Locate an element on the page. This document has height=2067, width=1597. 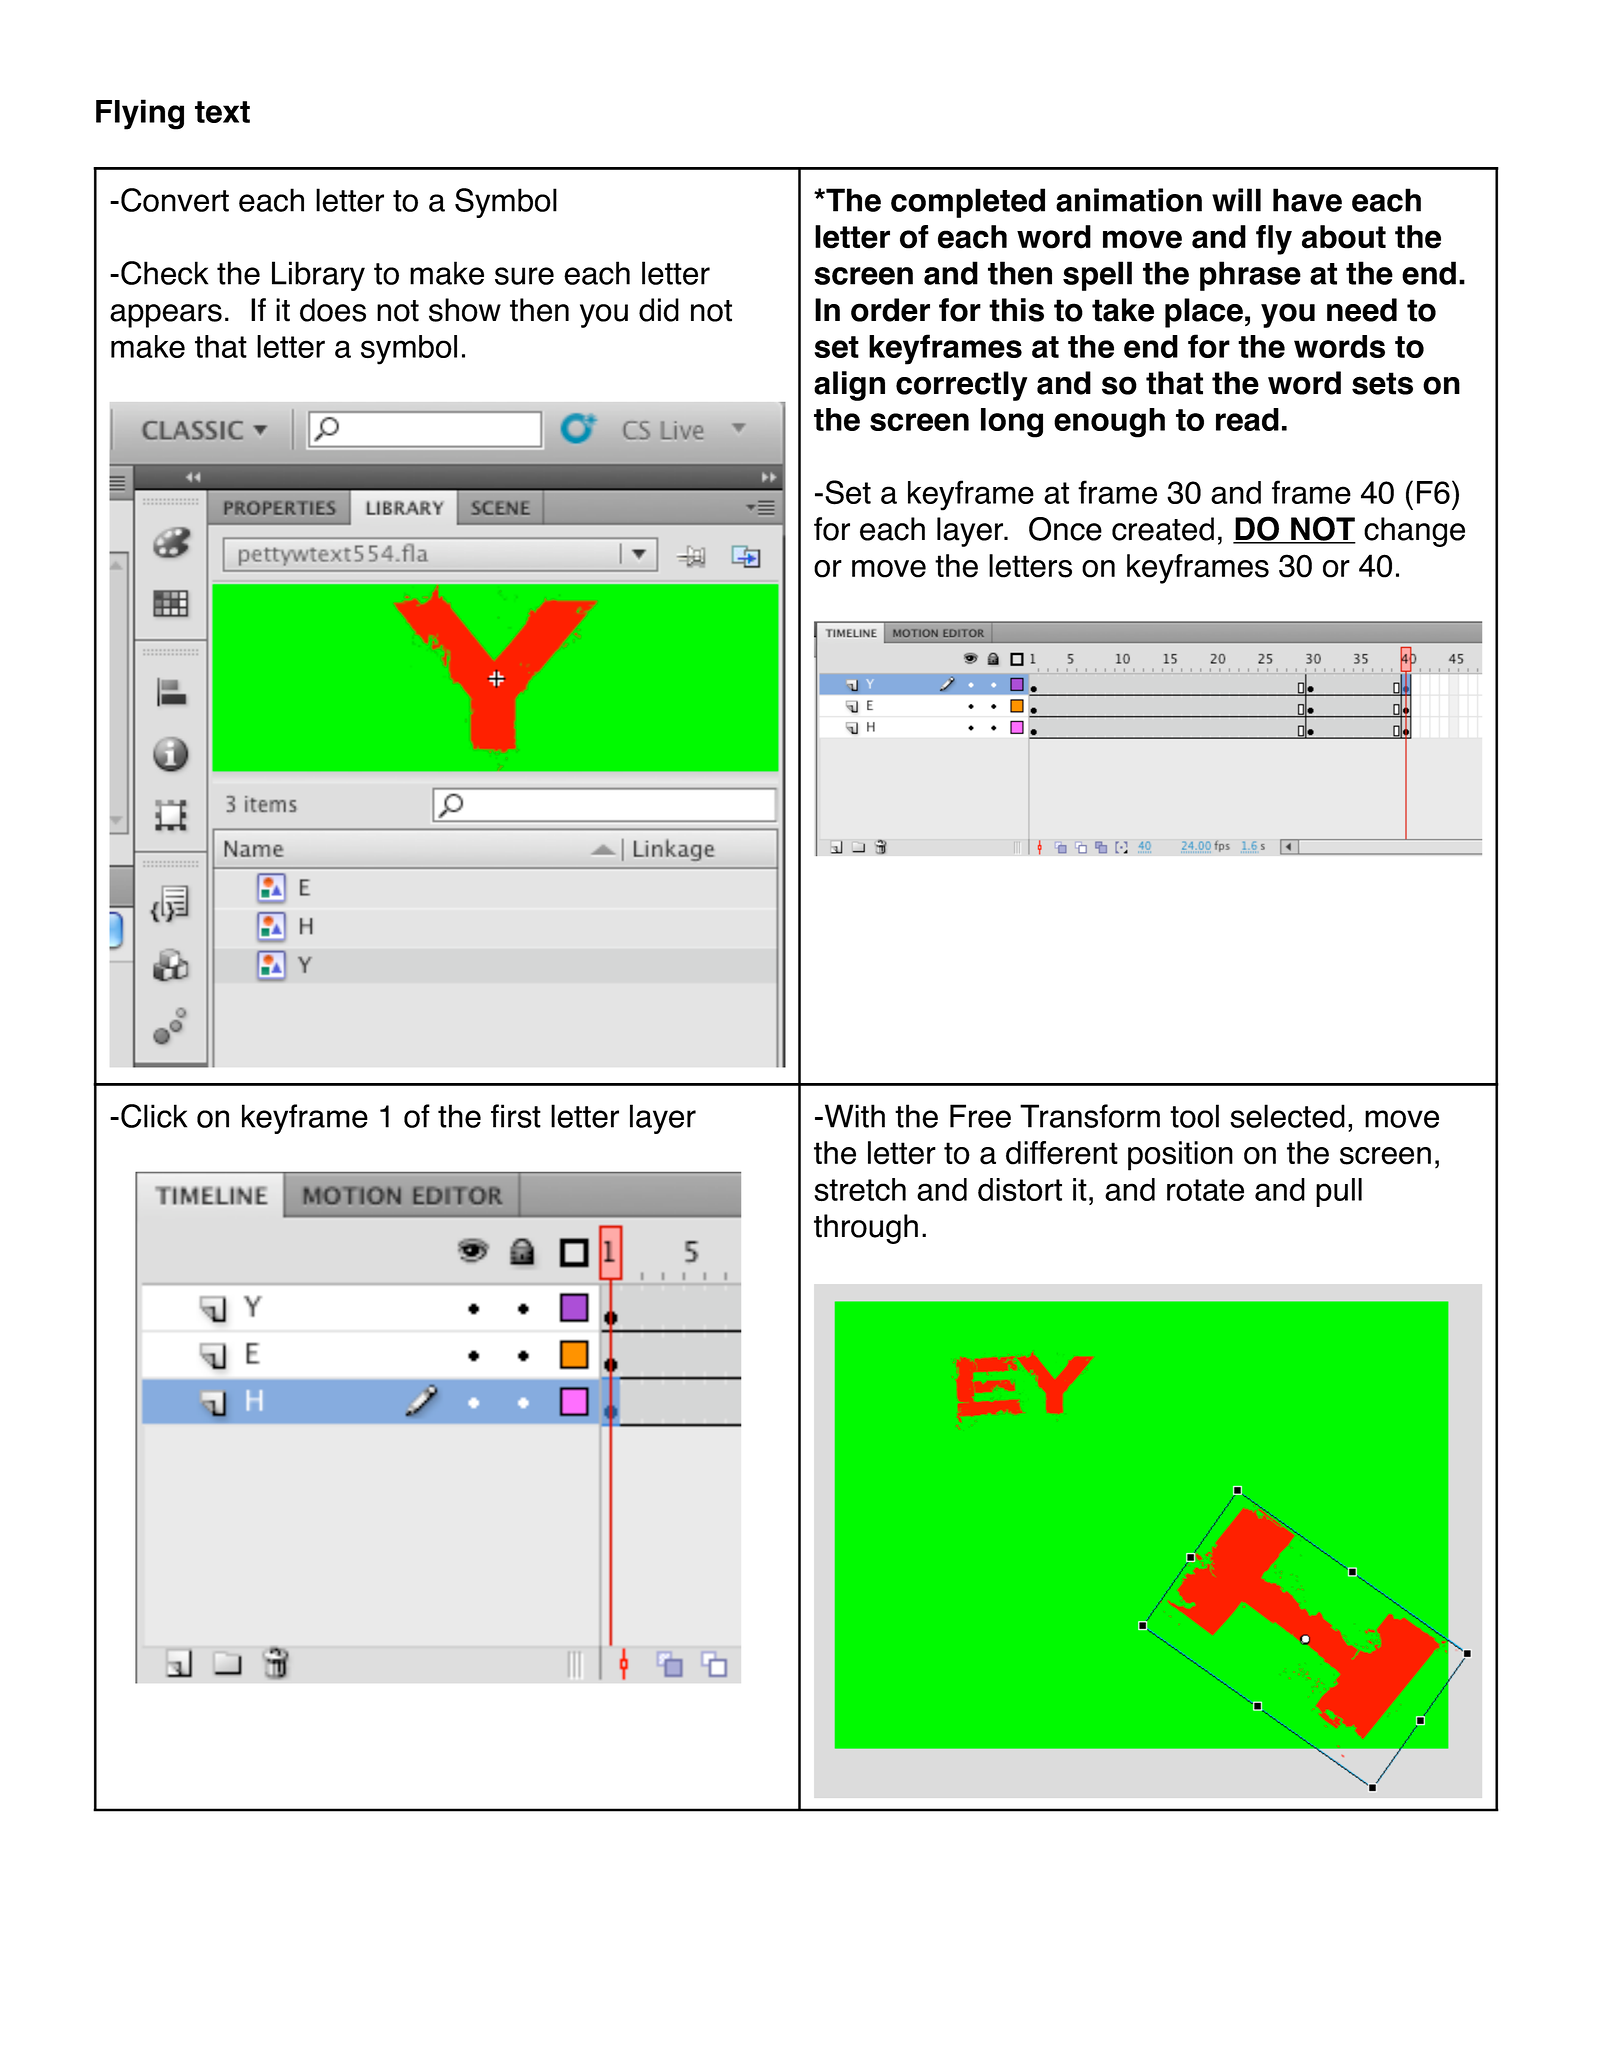
place is located at coordinates (1204, 313).
